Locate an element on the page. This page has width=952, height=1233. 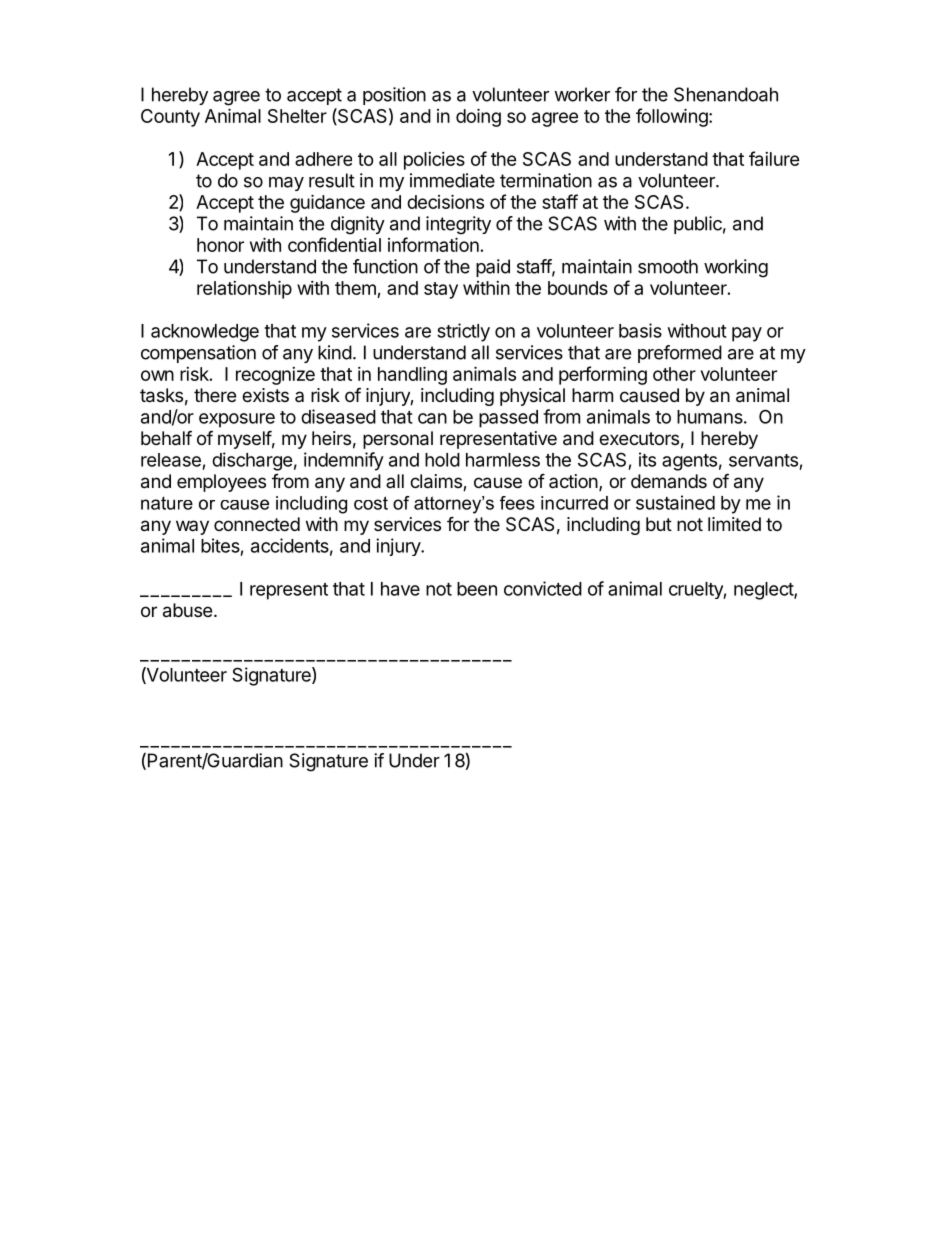
abuse is located at coordinates (187, 610).
